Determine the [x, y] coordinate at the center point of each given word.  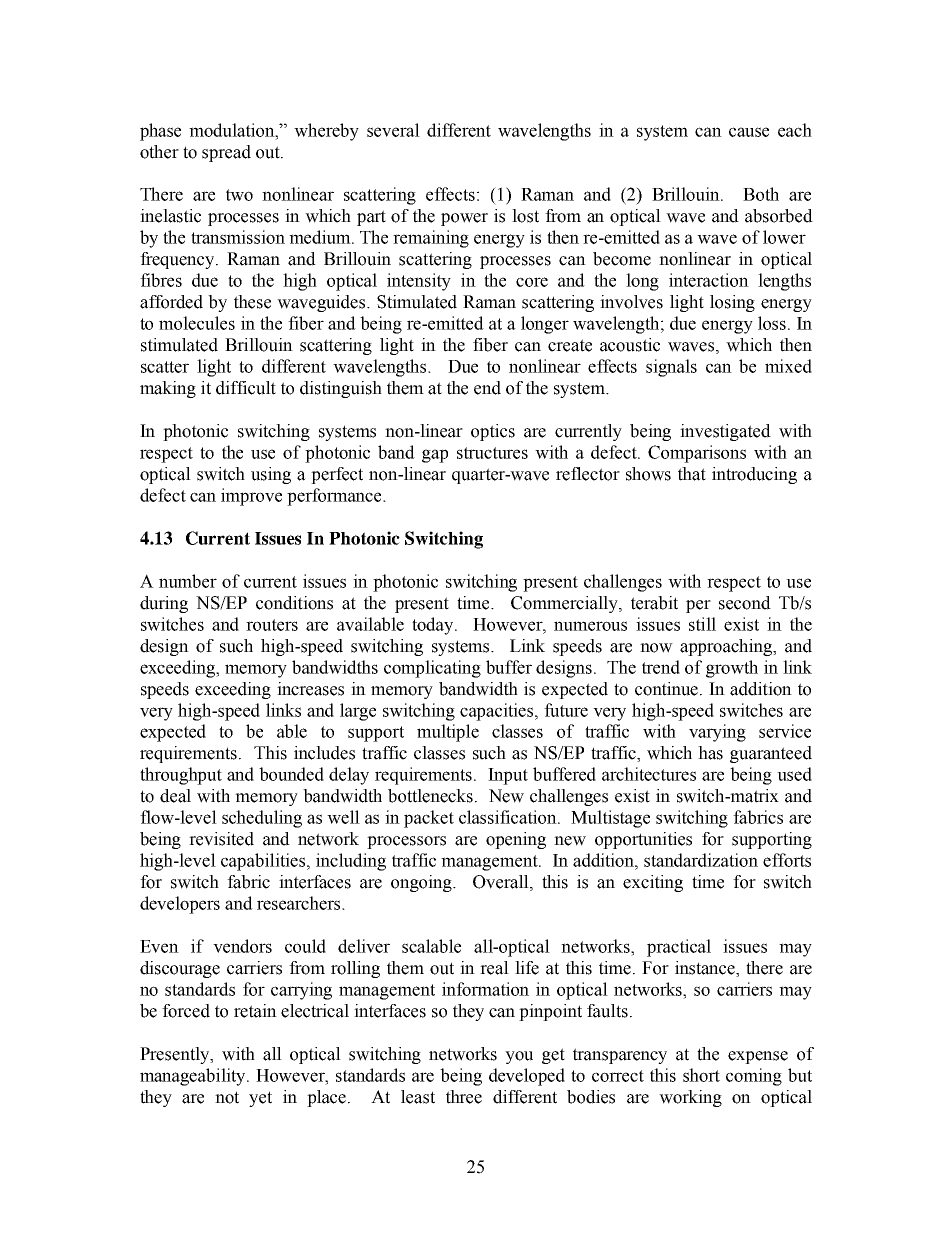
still [702, 624]
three [464, 1097]
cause [749, 132]
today [434, 626]
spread [226, 153]
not [227, 1097]
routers [272, 625]
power [464, 219]
